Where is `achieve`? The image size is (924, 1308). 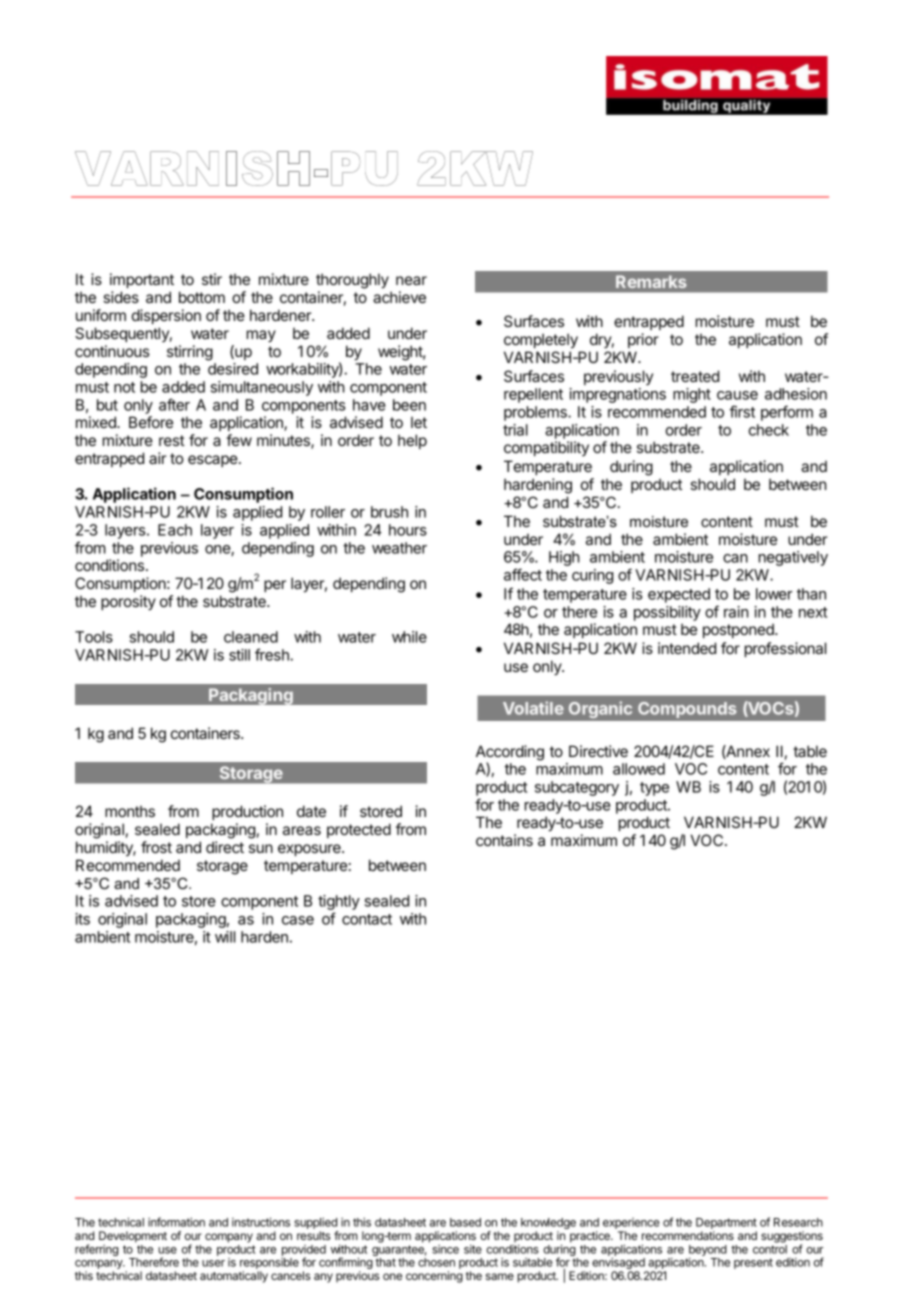
achieve is located at coordinates (399, 297).
